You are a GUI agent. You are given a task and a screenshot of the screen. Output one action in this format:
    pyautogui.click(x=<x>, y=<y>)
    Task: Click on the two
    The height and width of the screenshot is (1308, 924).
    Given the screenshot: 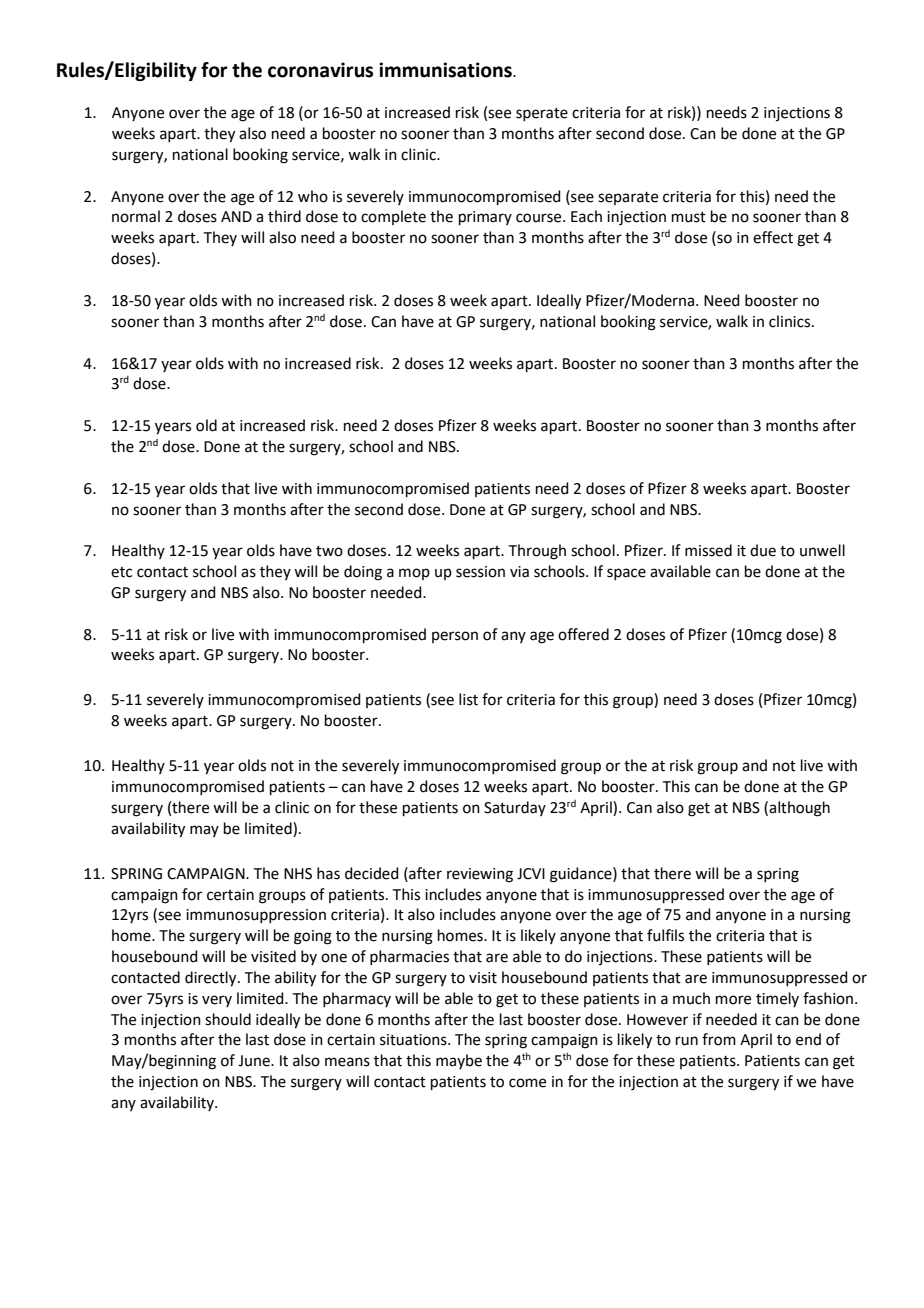 What is the action you would take?
    pyautogui.click(x=329, y=551)
